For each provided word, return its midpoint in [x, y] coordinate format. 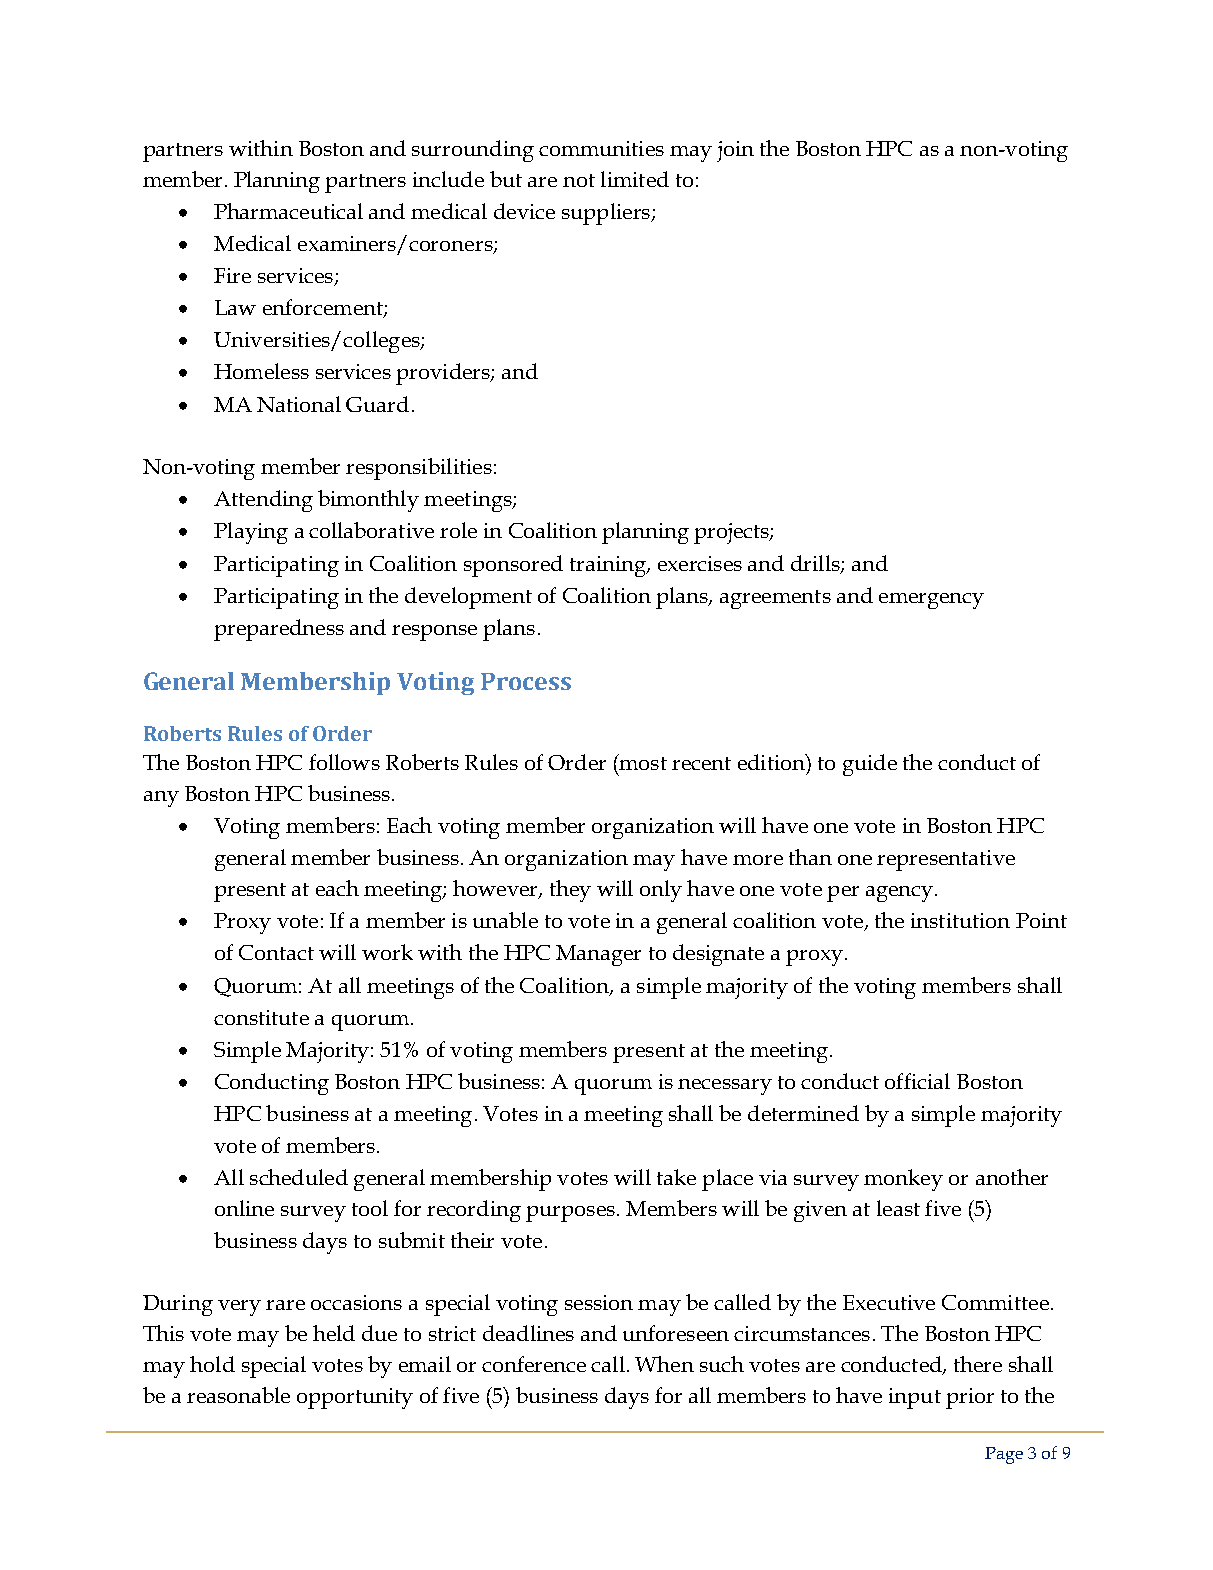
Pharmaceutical [288, 211]
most [642, 762]
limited [635, 179]
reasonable [238, 1395]
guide [870, 765]
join [735, 151]
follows [344, 762]
